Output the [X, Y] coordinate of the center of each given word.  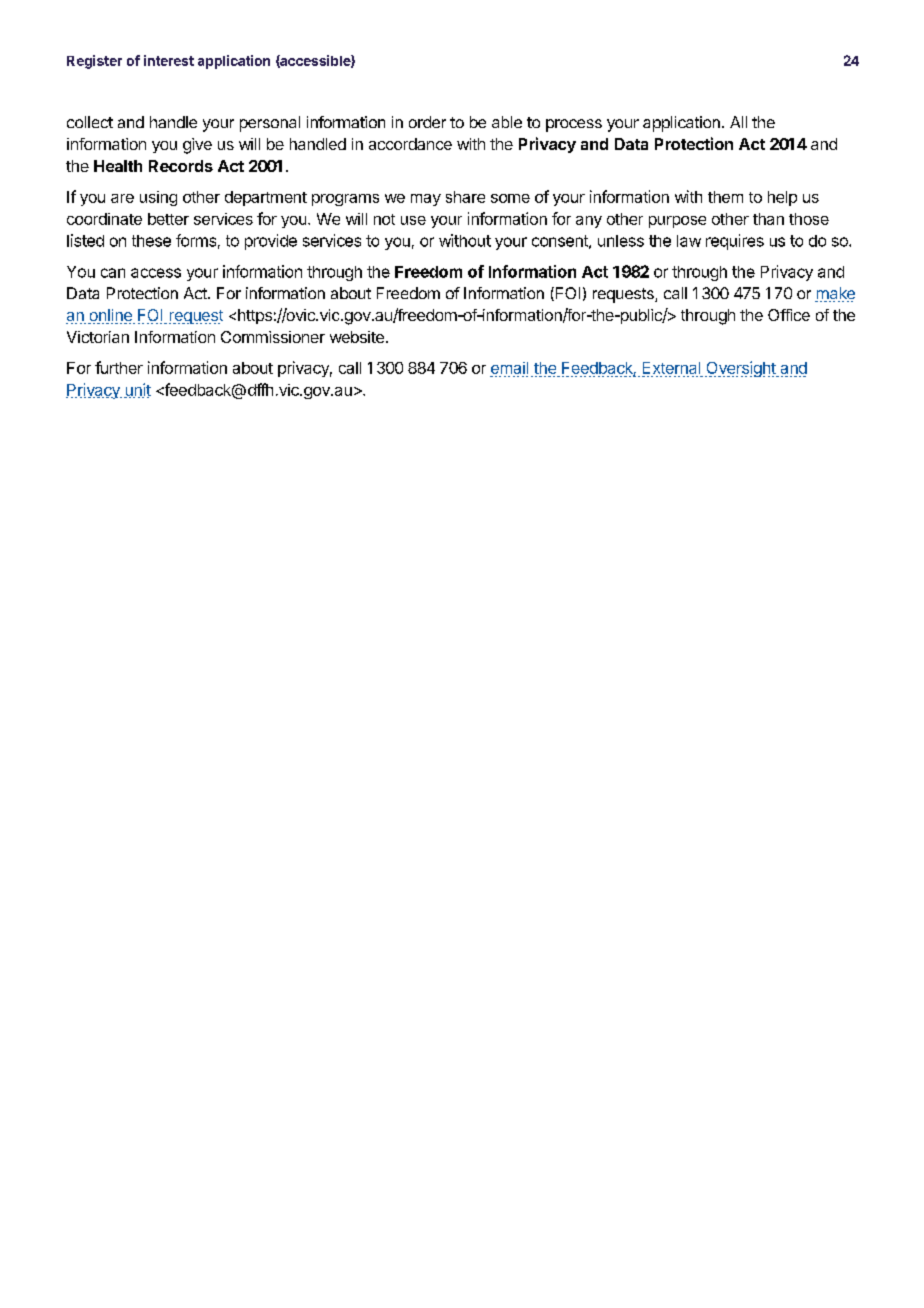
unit [137, 390]
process [574, 125]
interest [169, 60]
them [725, 197]
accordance [410, 144]
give [197, 146]
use [413, 220]
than [768, 219]
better [168, 219]
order [427, 122]
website [357, 337]
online [111, 316]
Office [789, 315]
